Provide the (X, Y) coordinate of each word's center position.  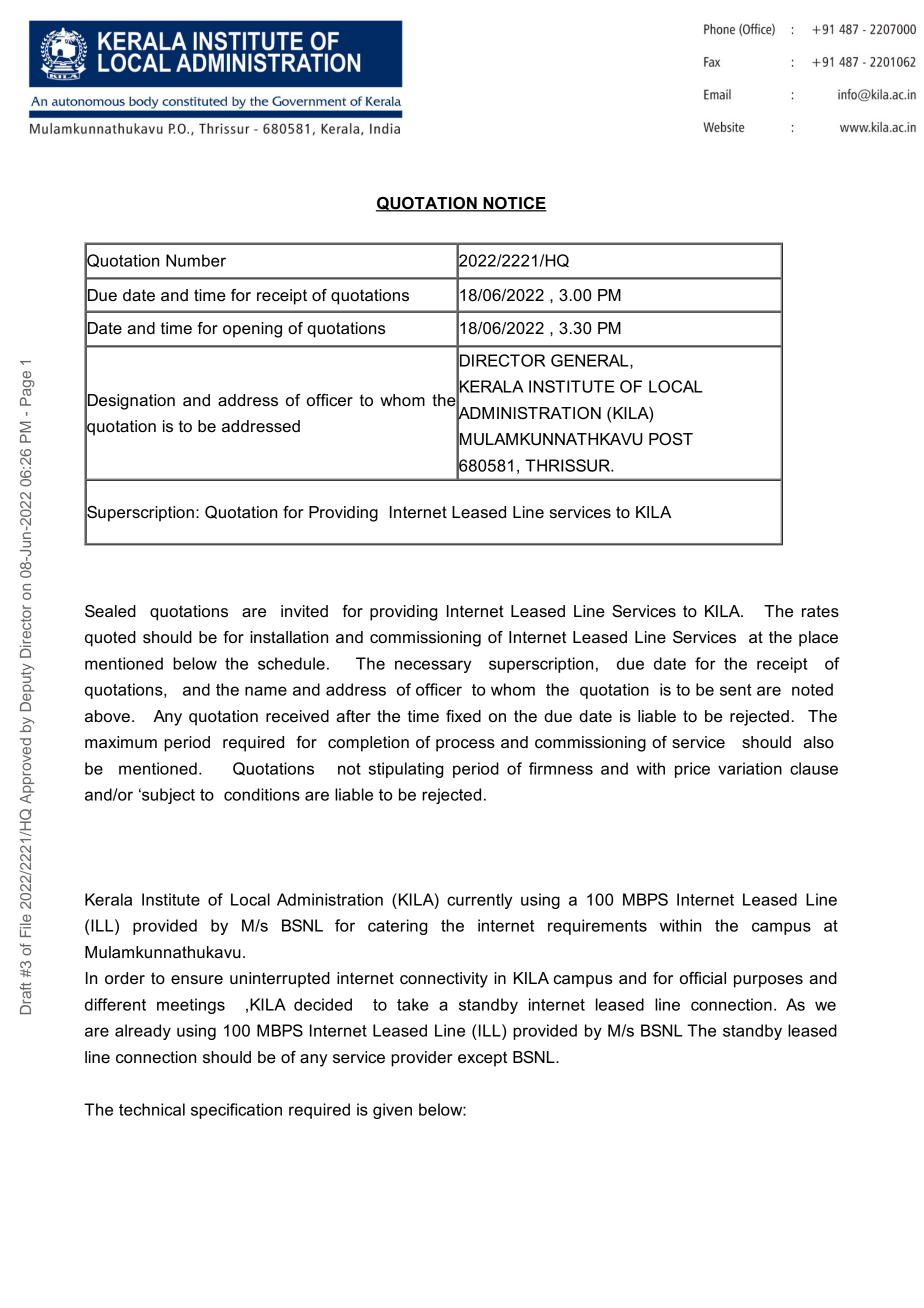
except (482, 1059)
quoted (110, 639)
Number (196, 260)
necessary (433, 666)
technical (152, 1109)
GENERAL (591, 361)
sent (735, 690)
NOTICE (514, 204)
